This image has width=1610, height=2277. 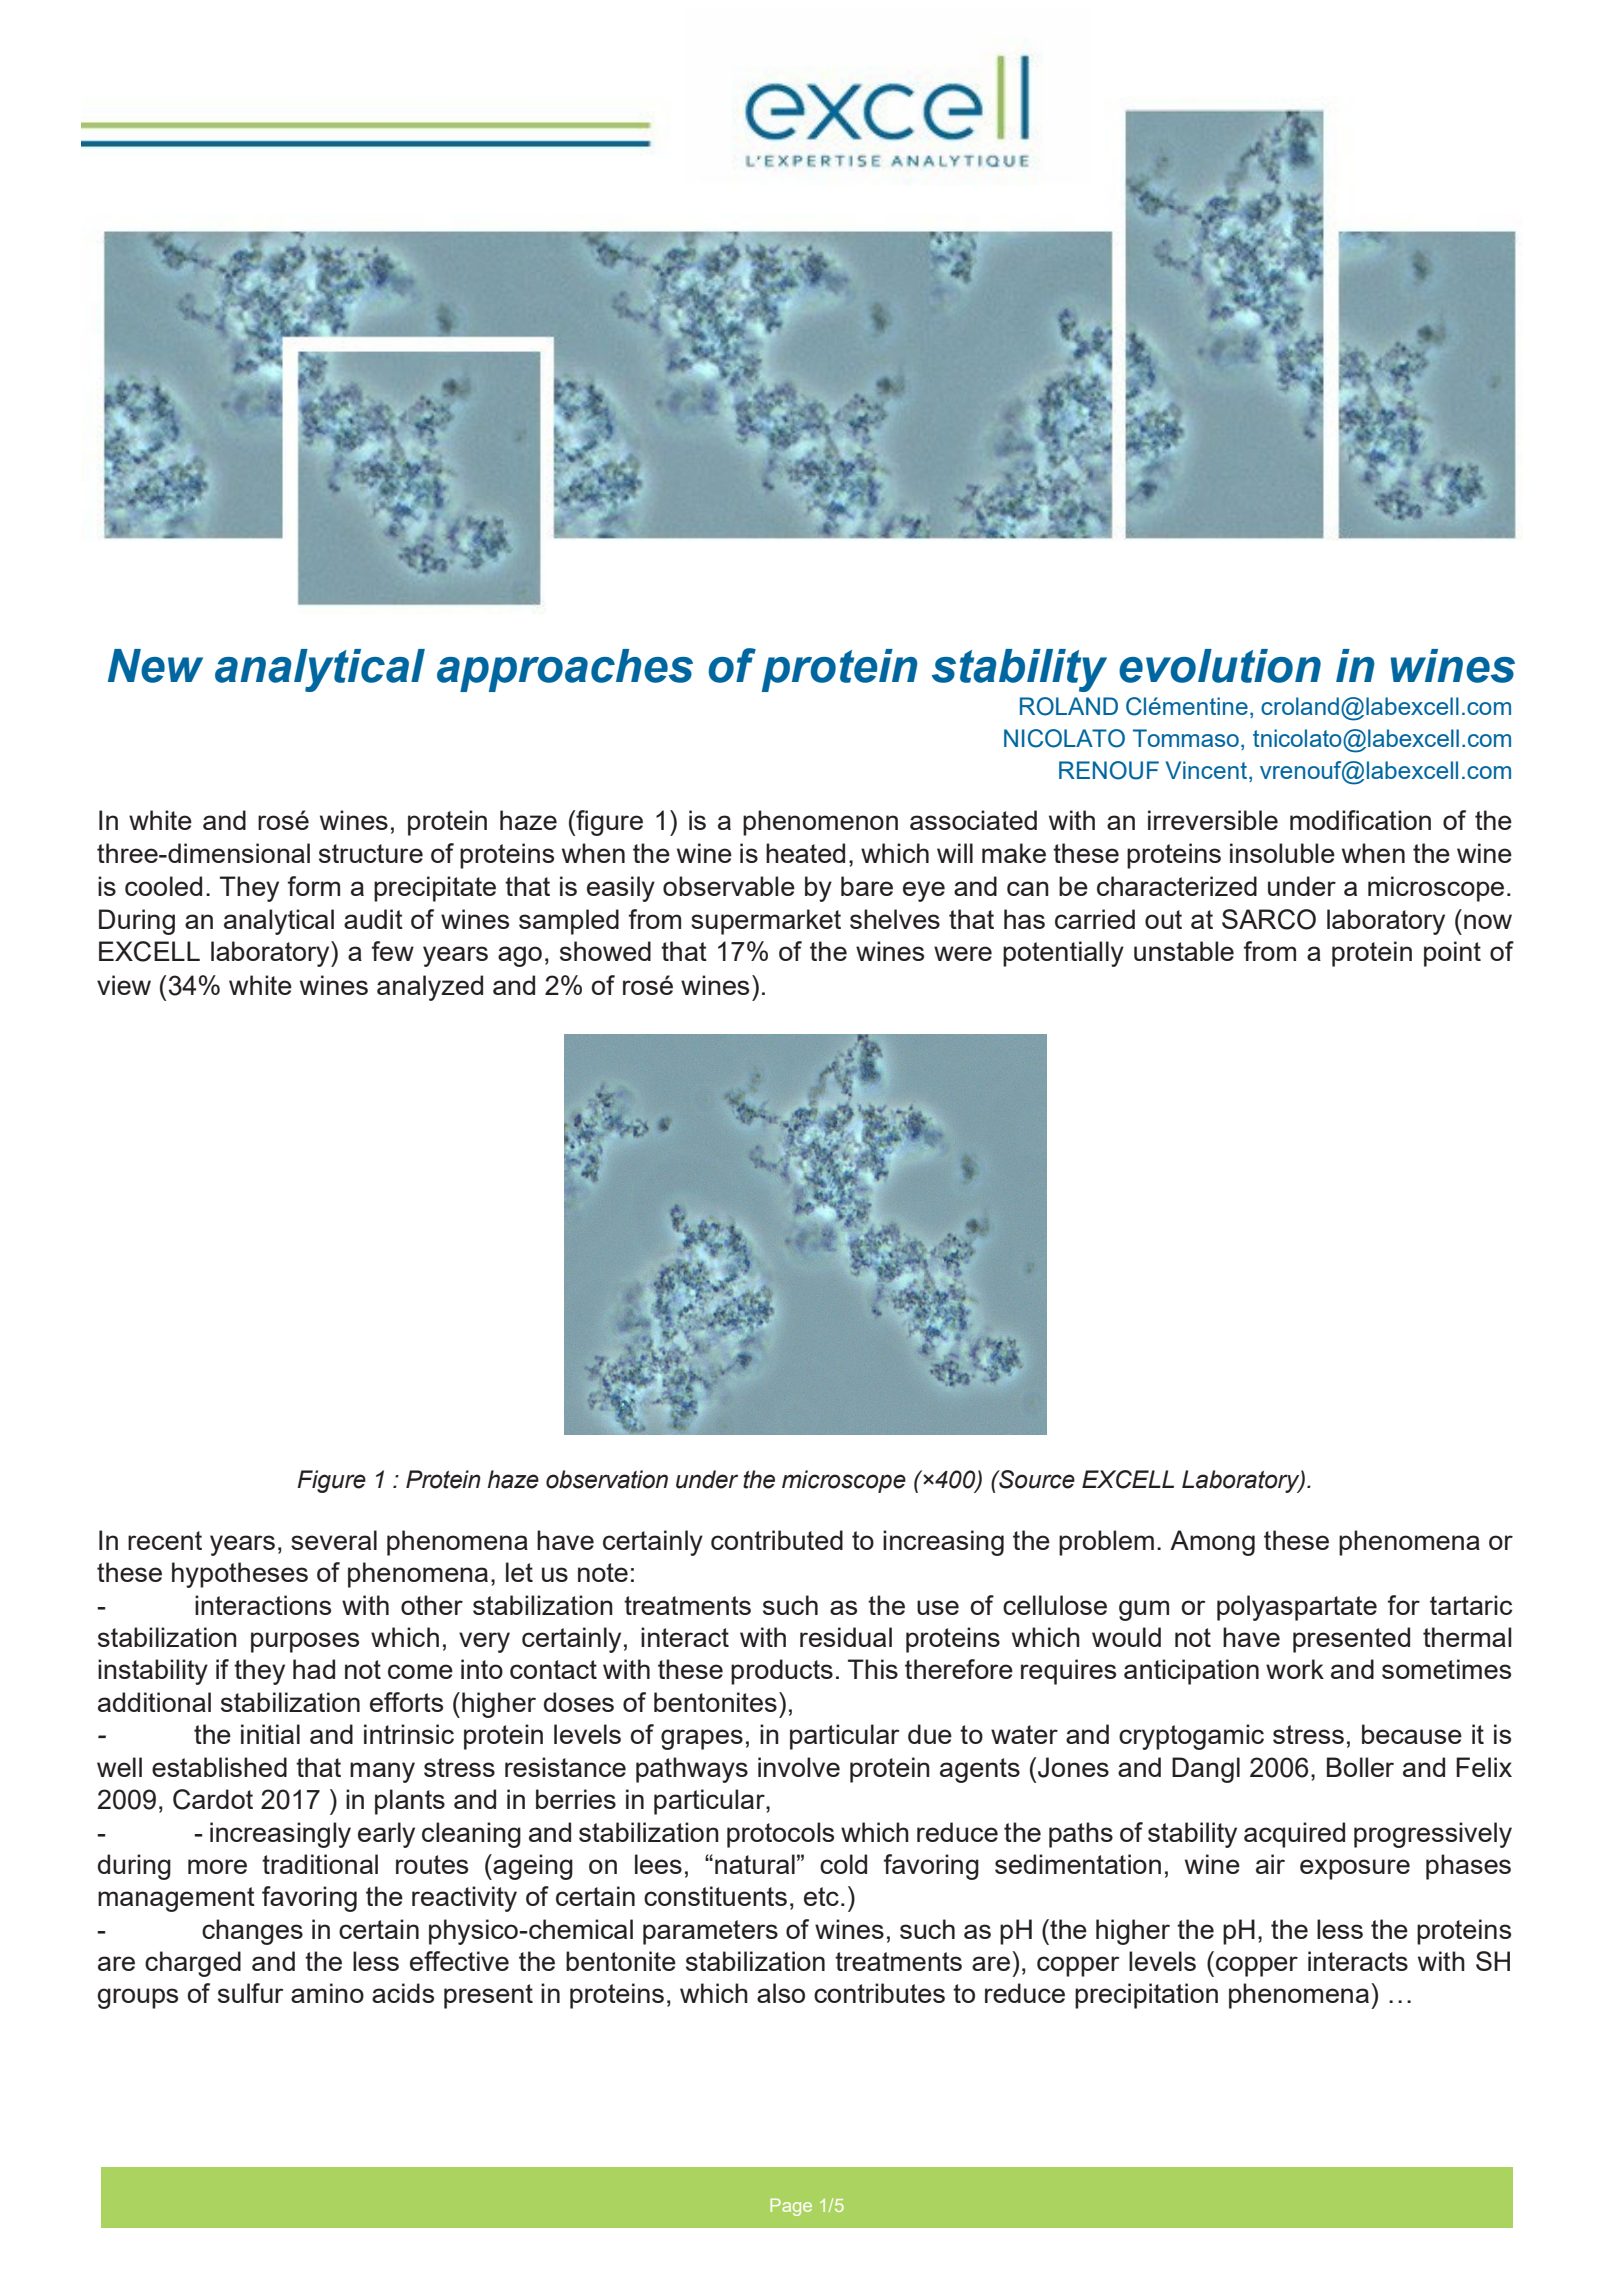 I want to click on few, so click(x=393, y=951).
